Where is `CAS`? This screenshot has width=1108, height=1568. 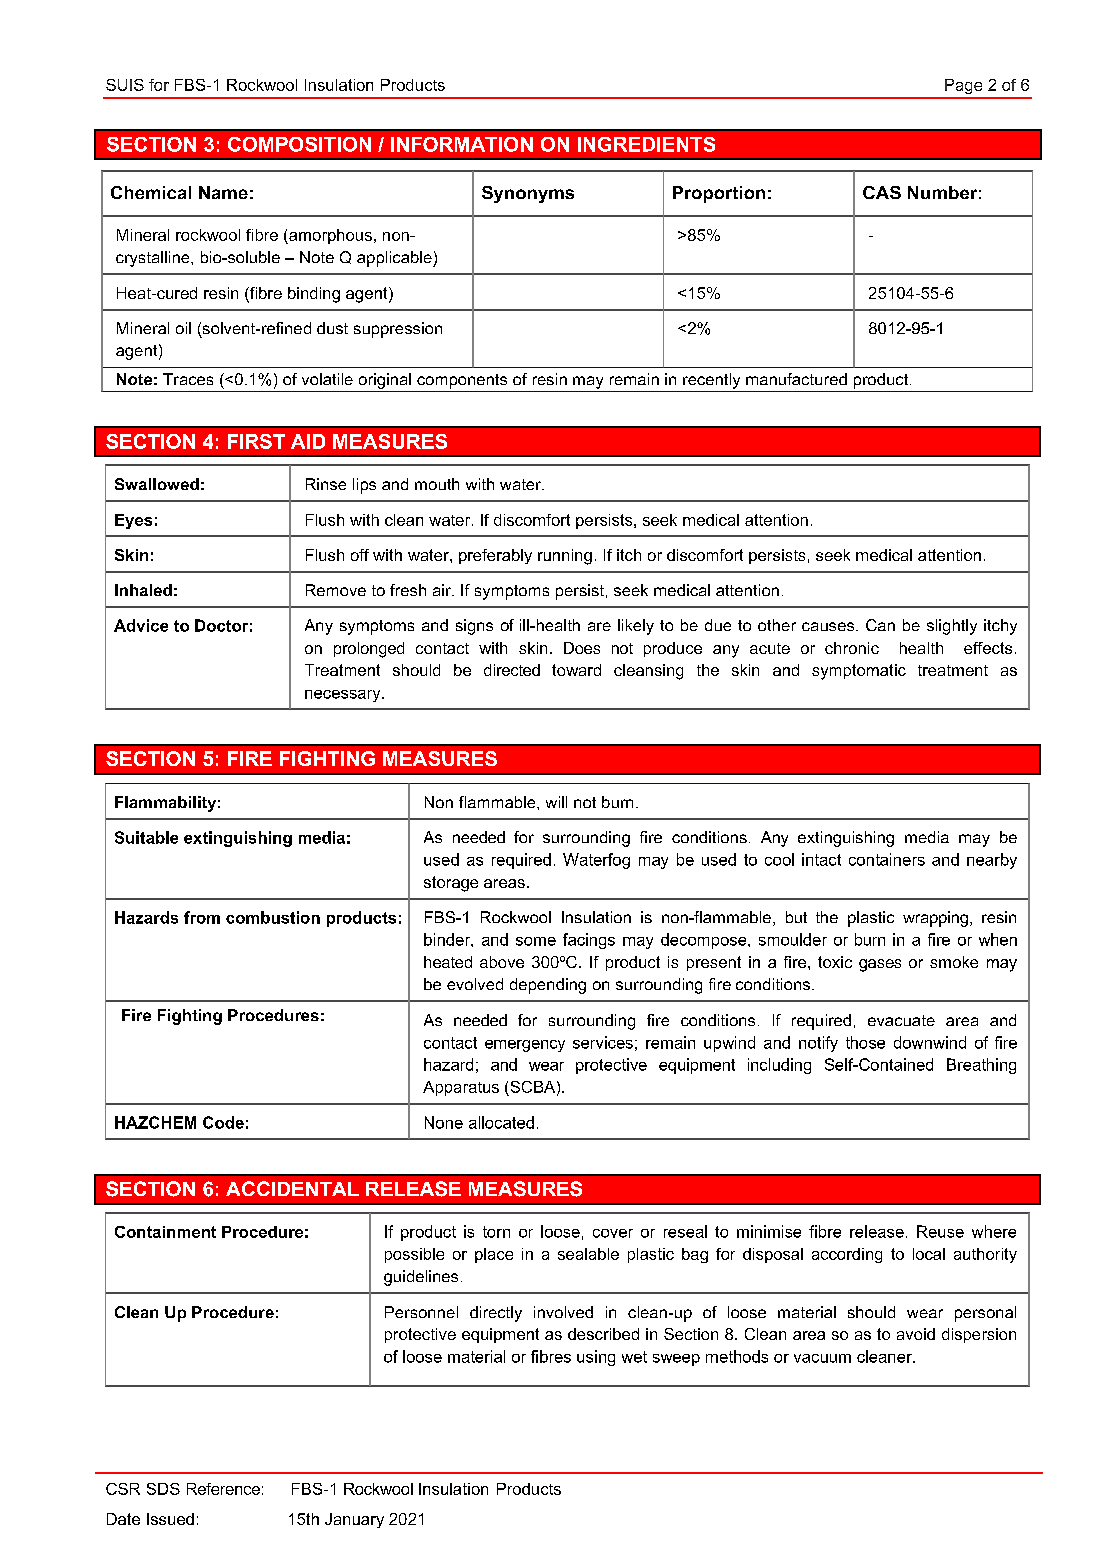
CAS is located at coordinates (882, 192).
